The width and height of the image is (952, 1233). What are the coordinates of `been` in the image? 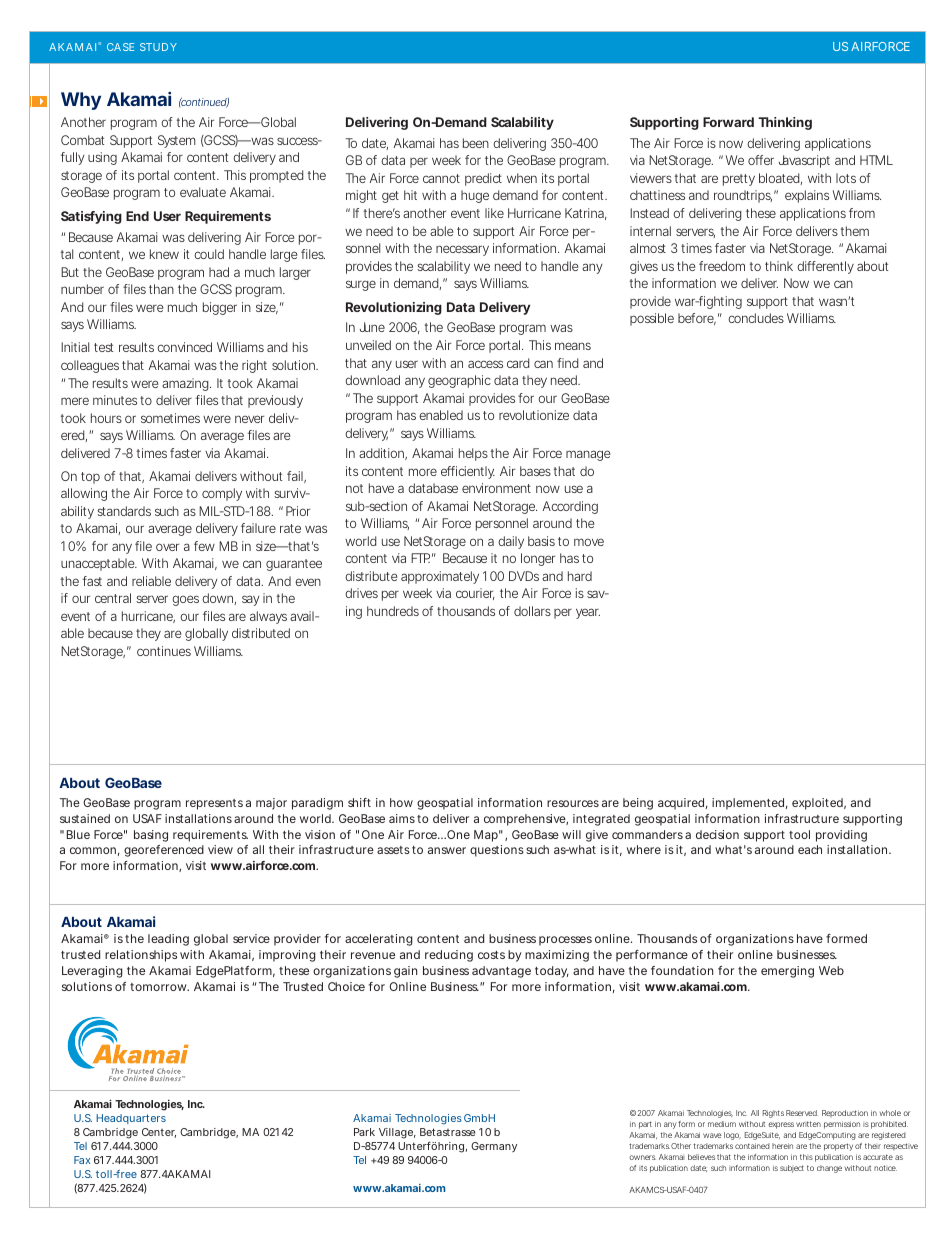 It's located at (476, 143).
